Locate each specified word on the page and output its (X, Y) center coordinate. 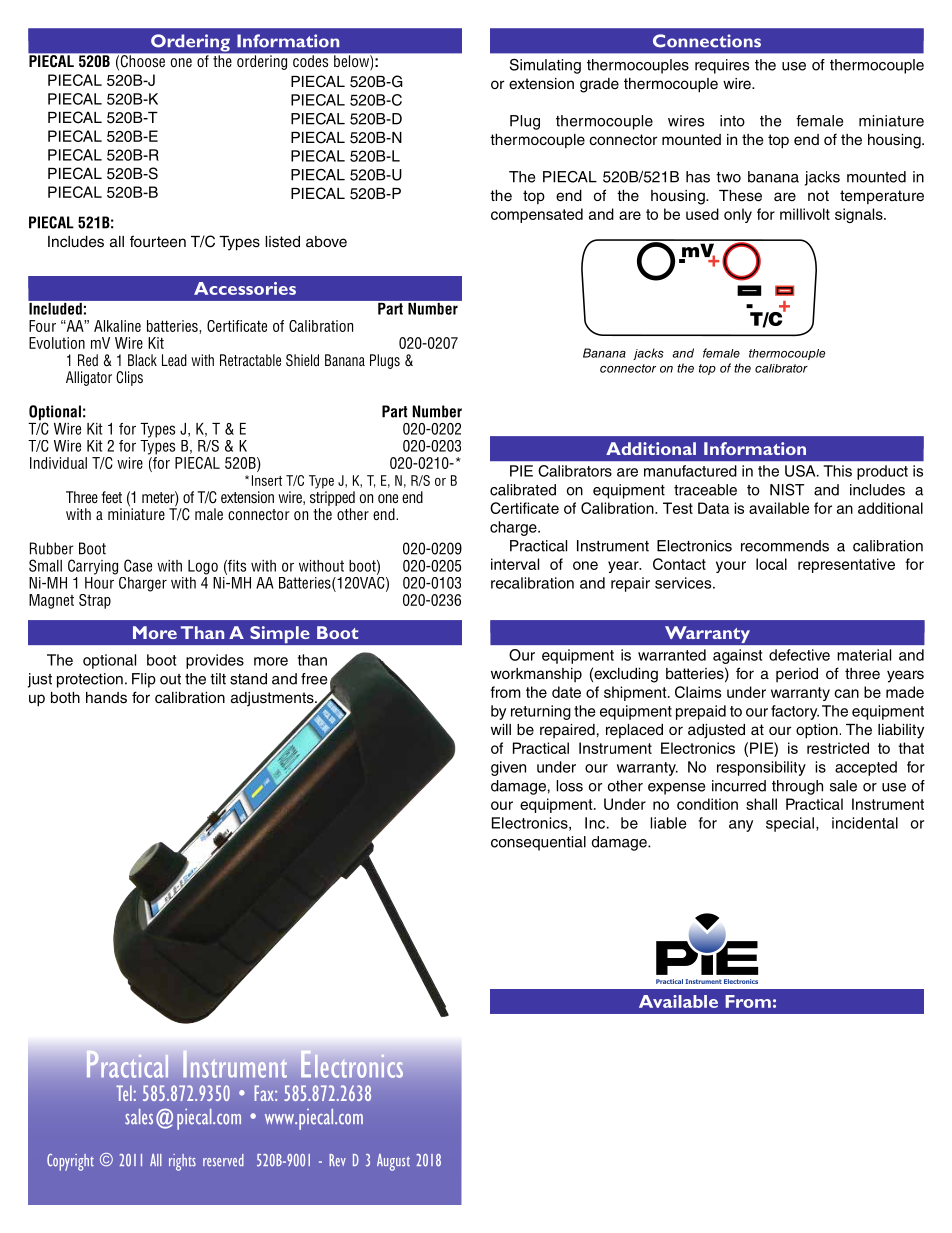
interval (515, 564)
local (771, 564)
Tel (124, 1093)
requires (722, 66)
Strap (95, 601)
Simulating (545, 66)
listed (282, 242)
